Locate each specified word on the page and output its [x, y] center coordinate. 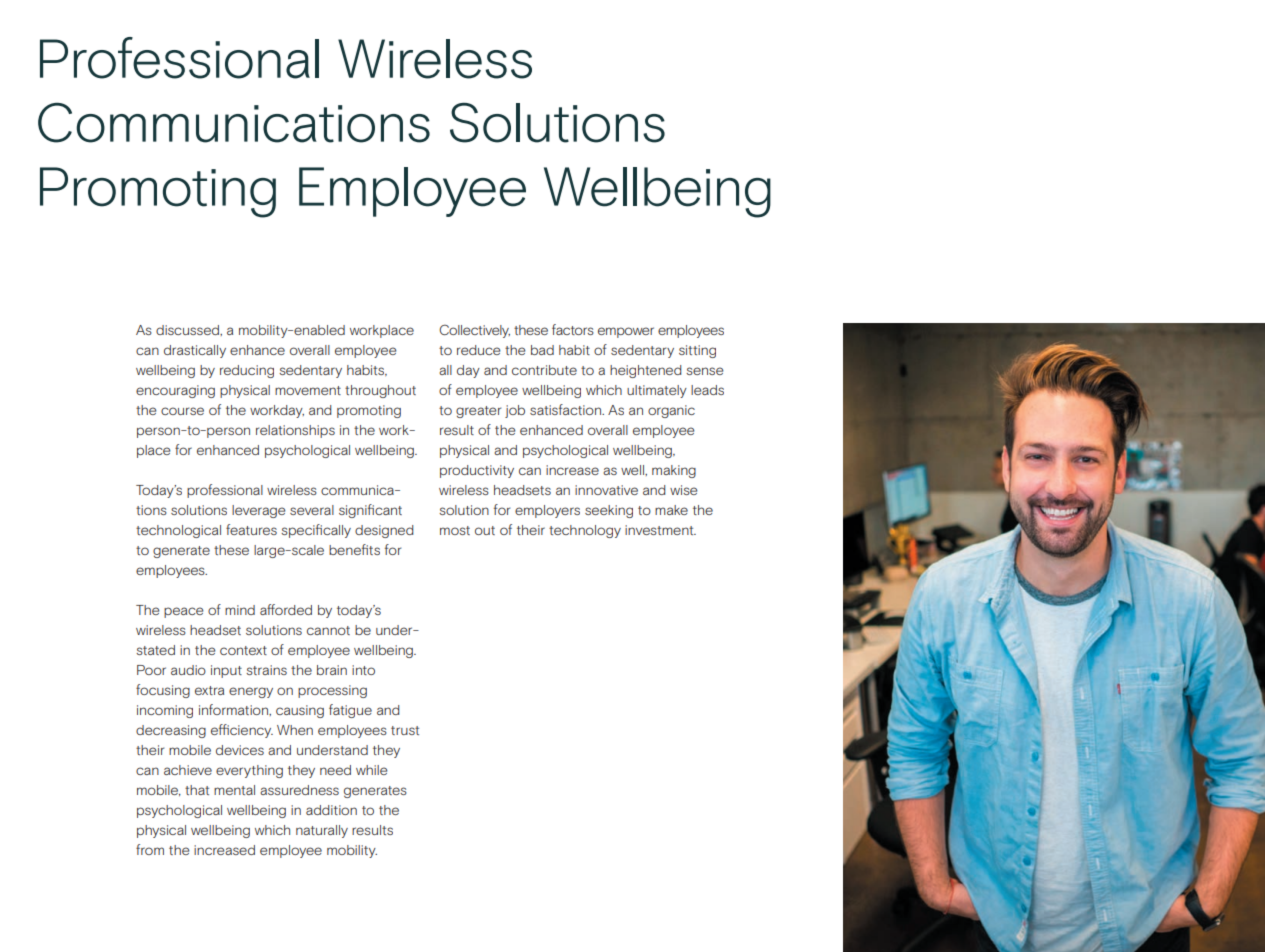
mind [240, 610]
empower [626, 332]
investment [660, 530]
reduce [479, 350]
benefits [354, 549]
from [150, 849]
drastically [195, 351]
